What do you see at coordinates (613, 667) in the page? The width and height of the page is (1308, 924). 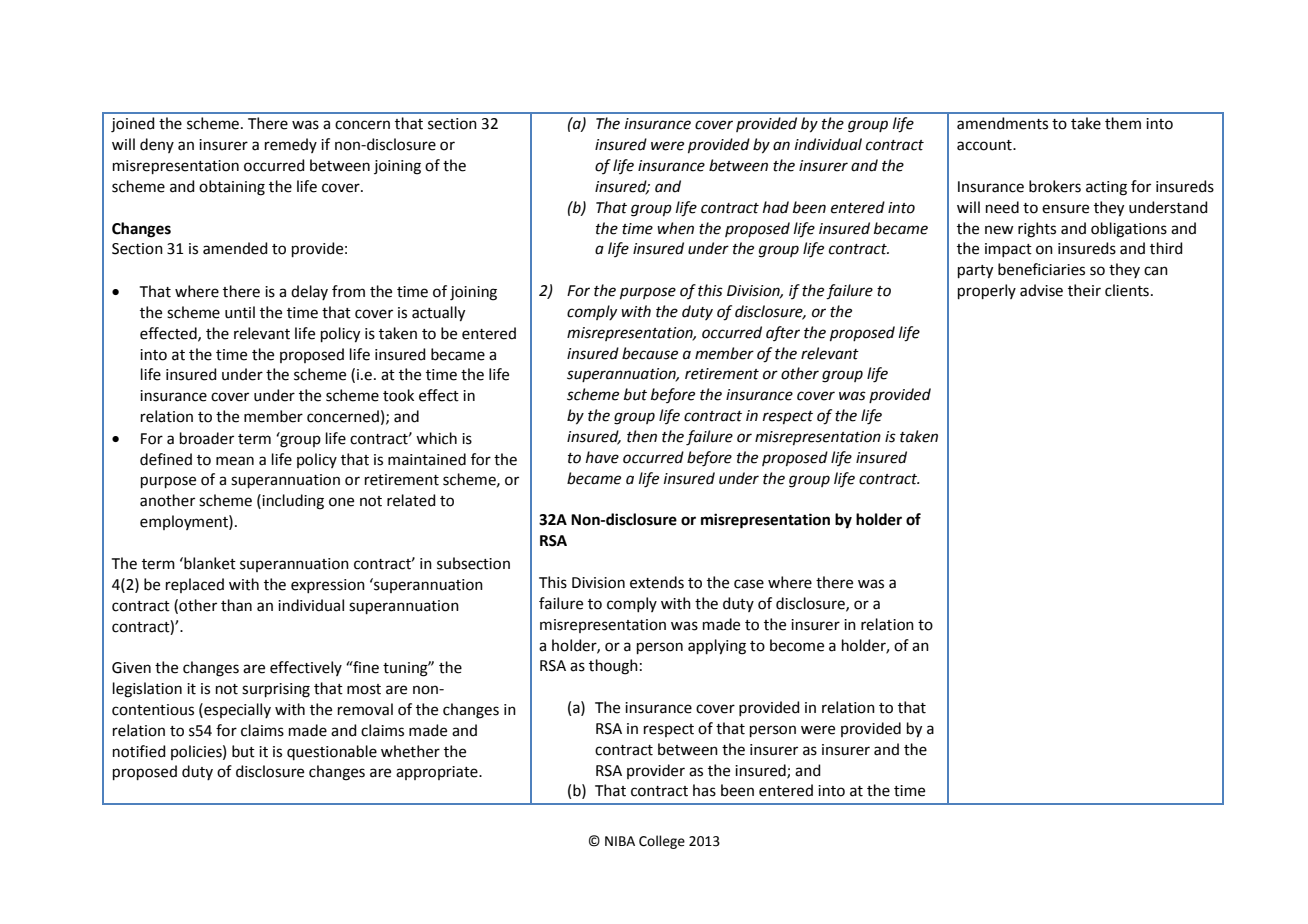 I see `though` at bounding box center [613, 667].
